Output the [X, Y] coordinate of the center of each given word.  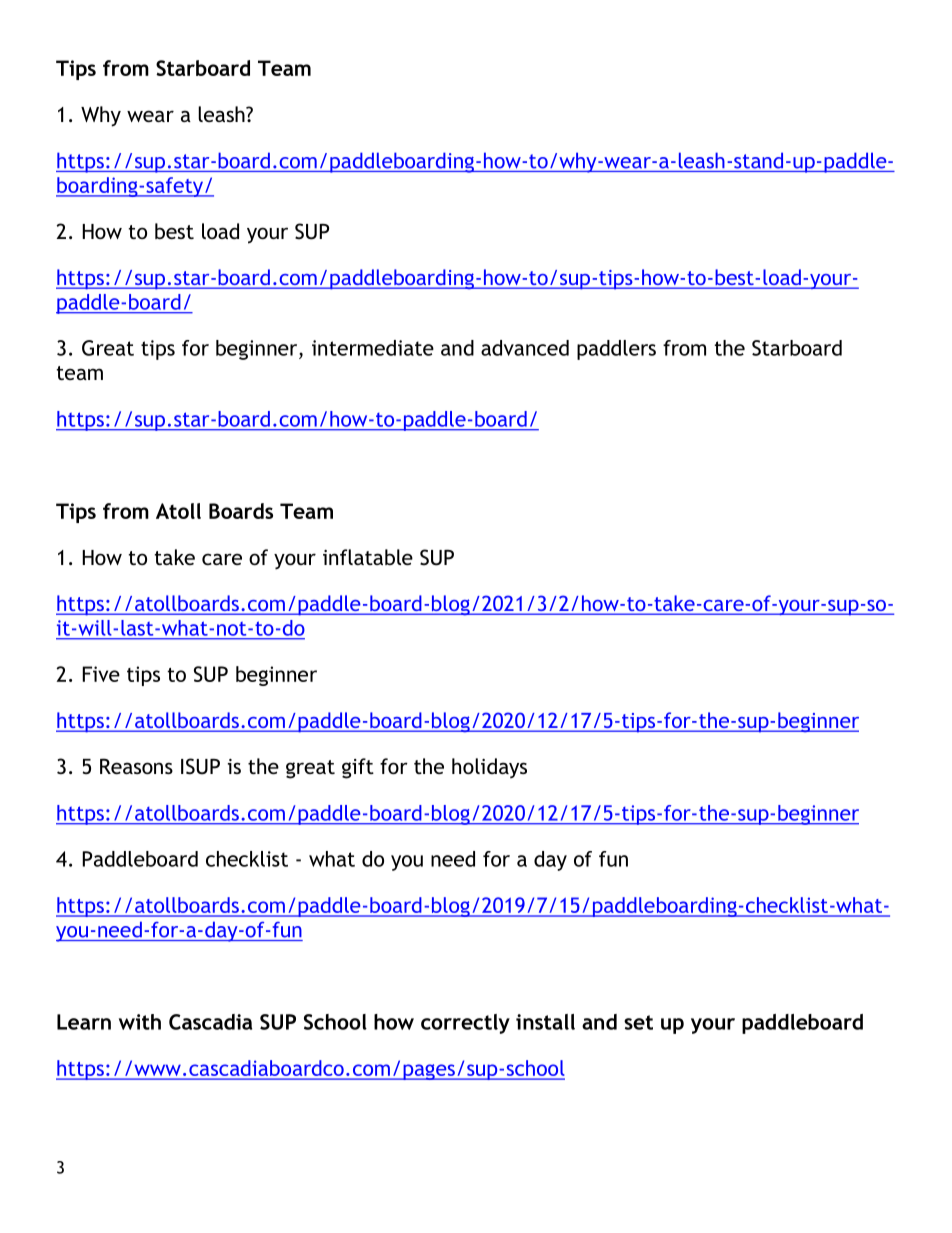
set [638, 1022]
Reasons [136, 766]
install [545, 1022]
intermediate [373, 348]
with [140, 1022]
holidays [489, 768]
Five [101, 674]
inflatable [368, 557]
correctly [465, 1024]
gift [358, 768]
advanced [525, 348]
